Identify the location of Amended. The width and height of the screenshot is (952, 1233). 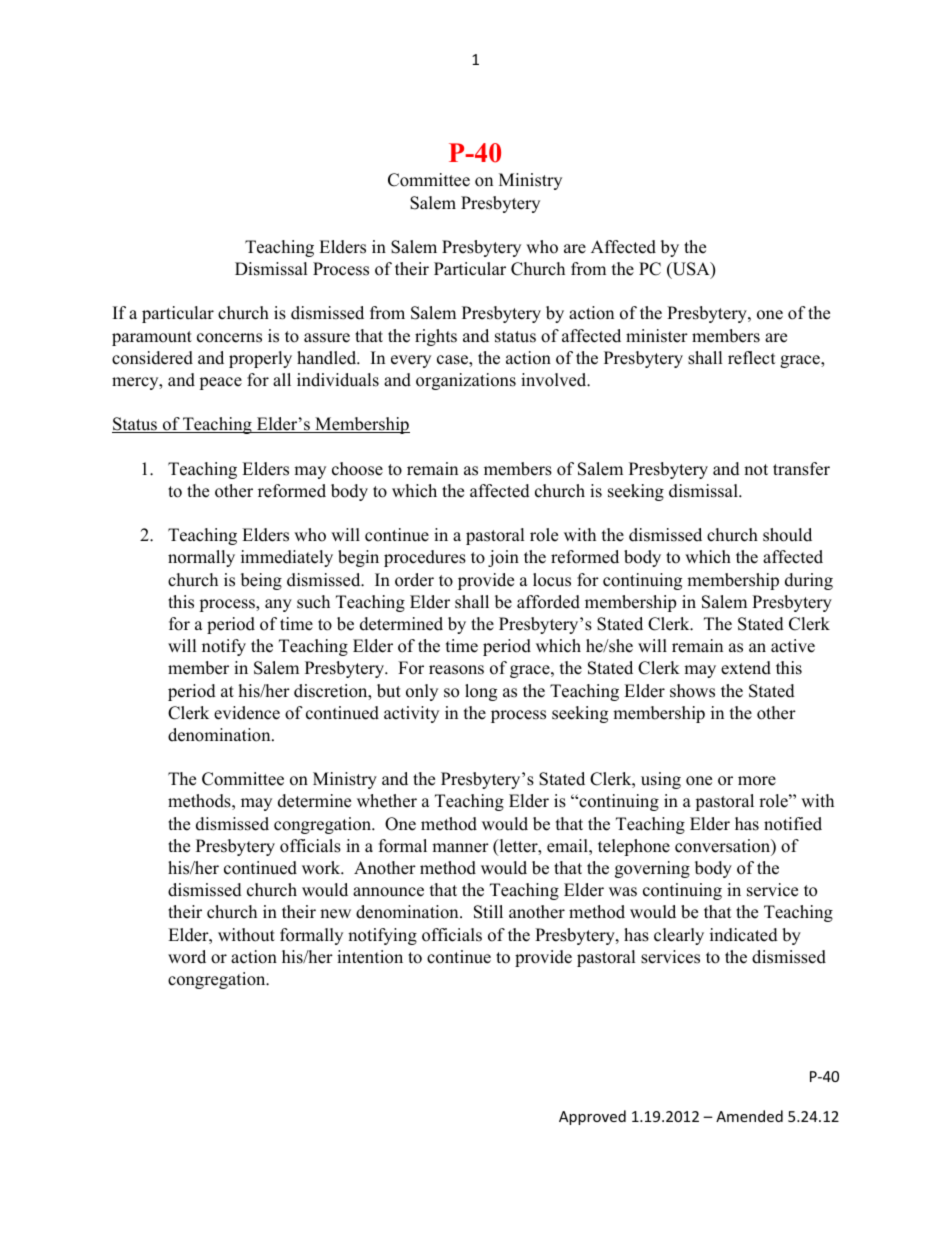
(749, 1116).
